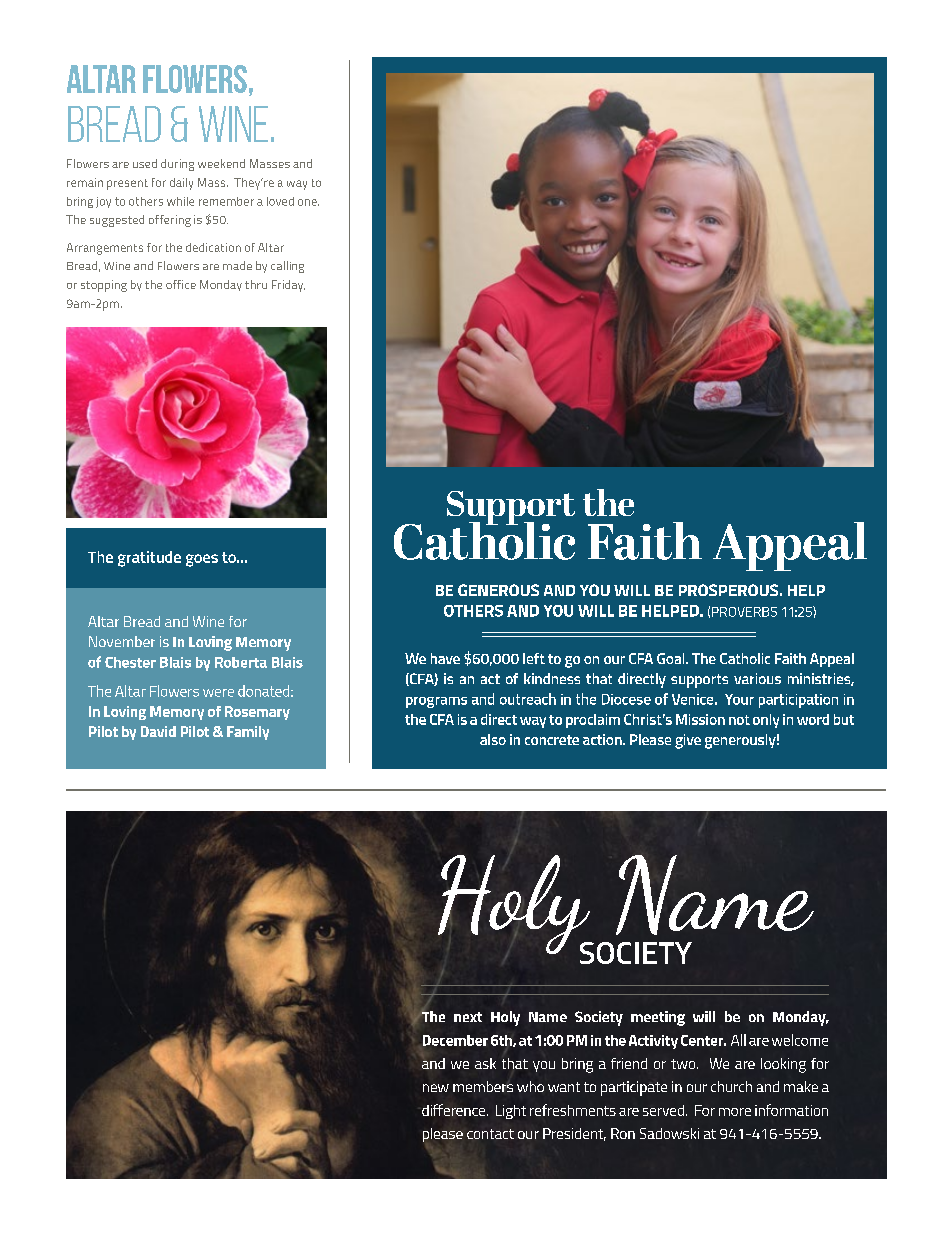 The width and height of the image is (952, 1233). What do you see at coordinates (181, 184) in the image?
I see `daily` at bounding box center [181, 184].
